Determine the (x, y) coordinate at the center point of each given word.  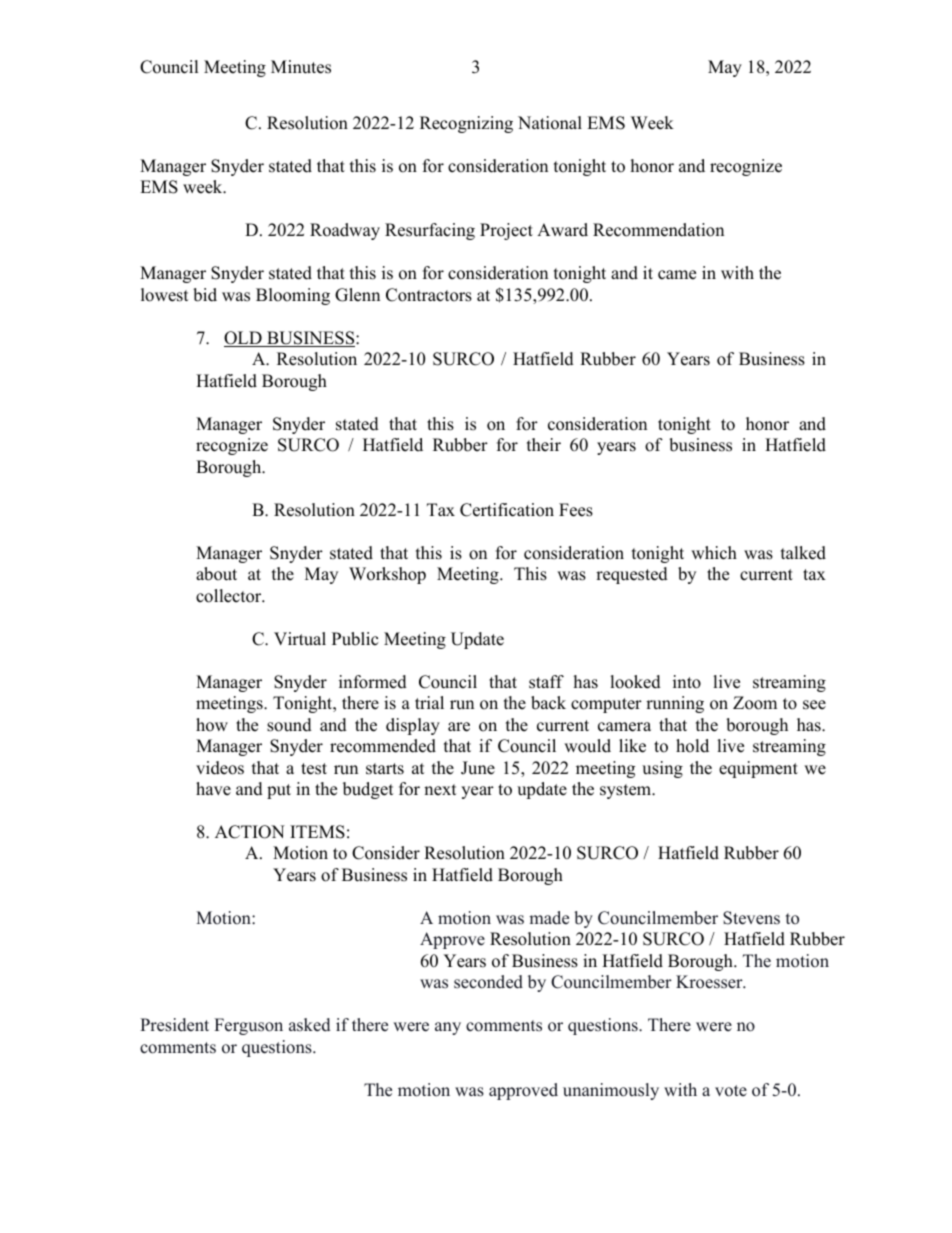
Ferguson (248, 1026)
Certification (507, 510)
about (216, 574)
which (714, 553)
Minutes (301, 67)
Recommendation (658, 230)
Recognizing (466, 124)
